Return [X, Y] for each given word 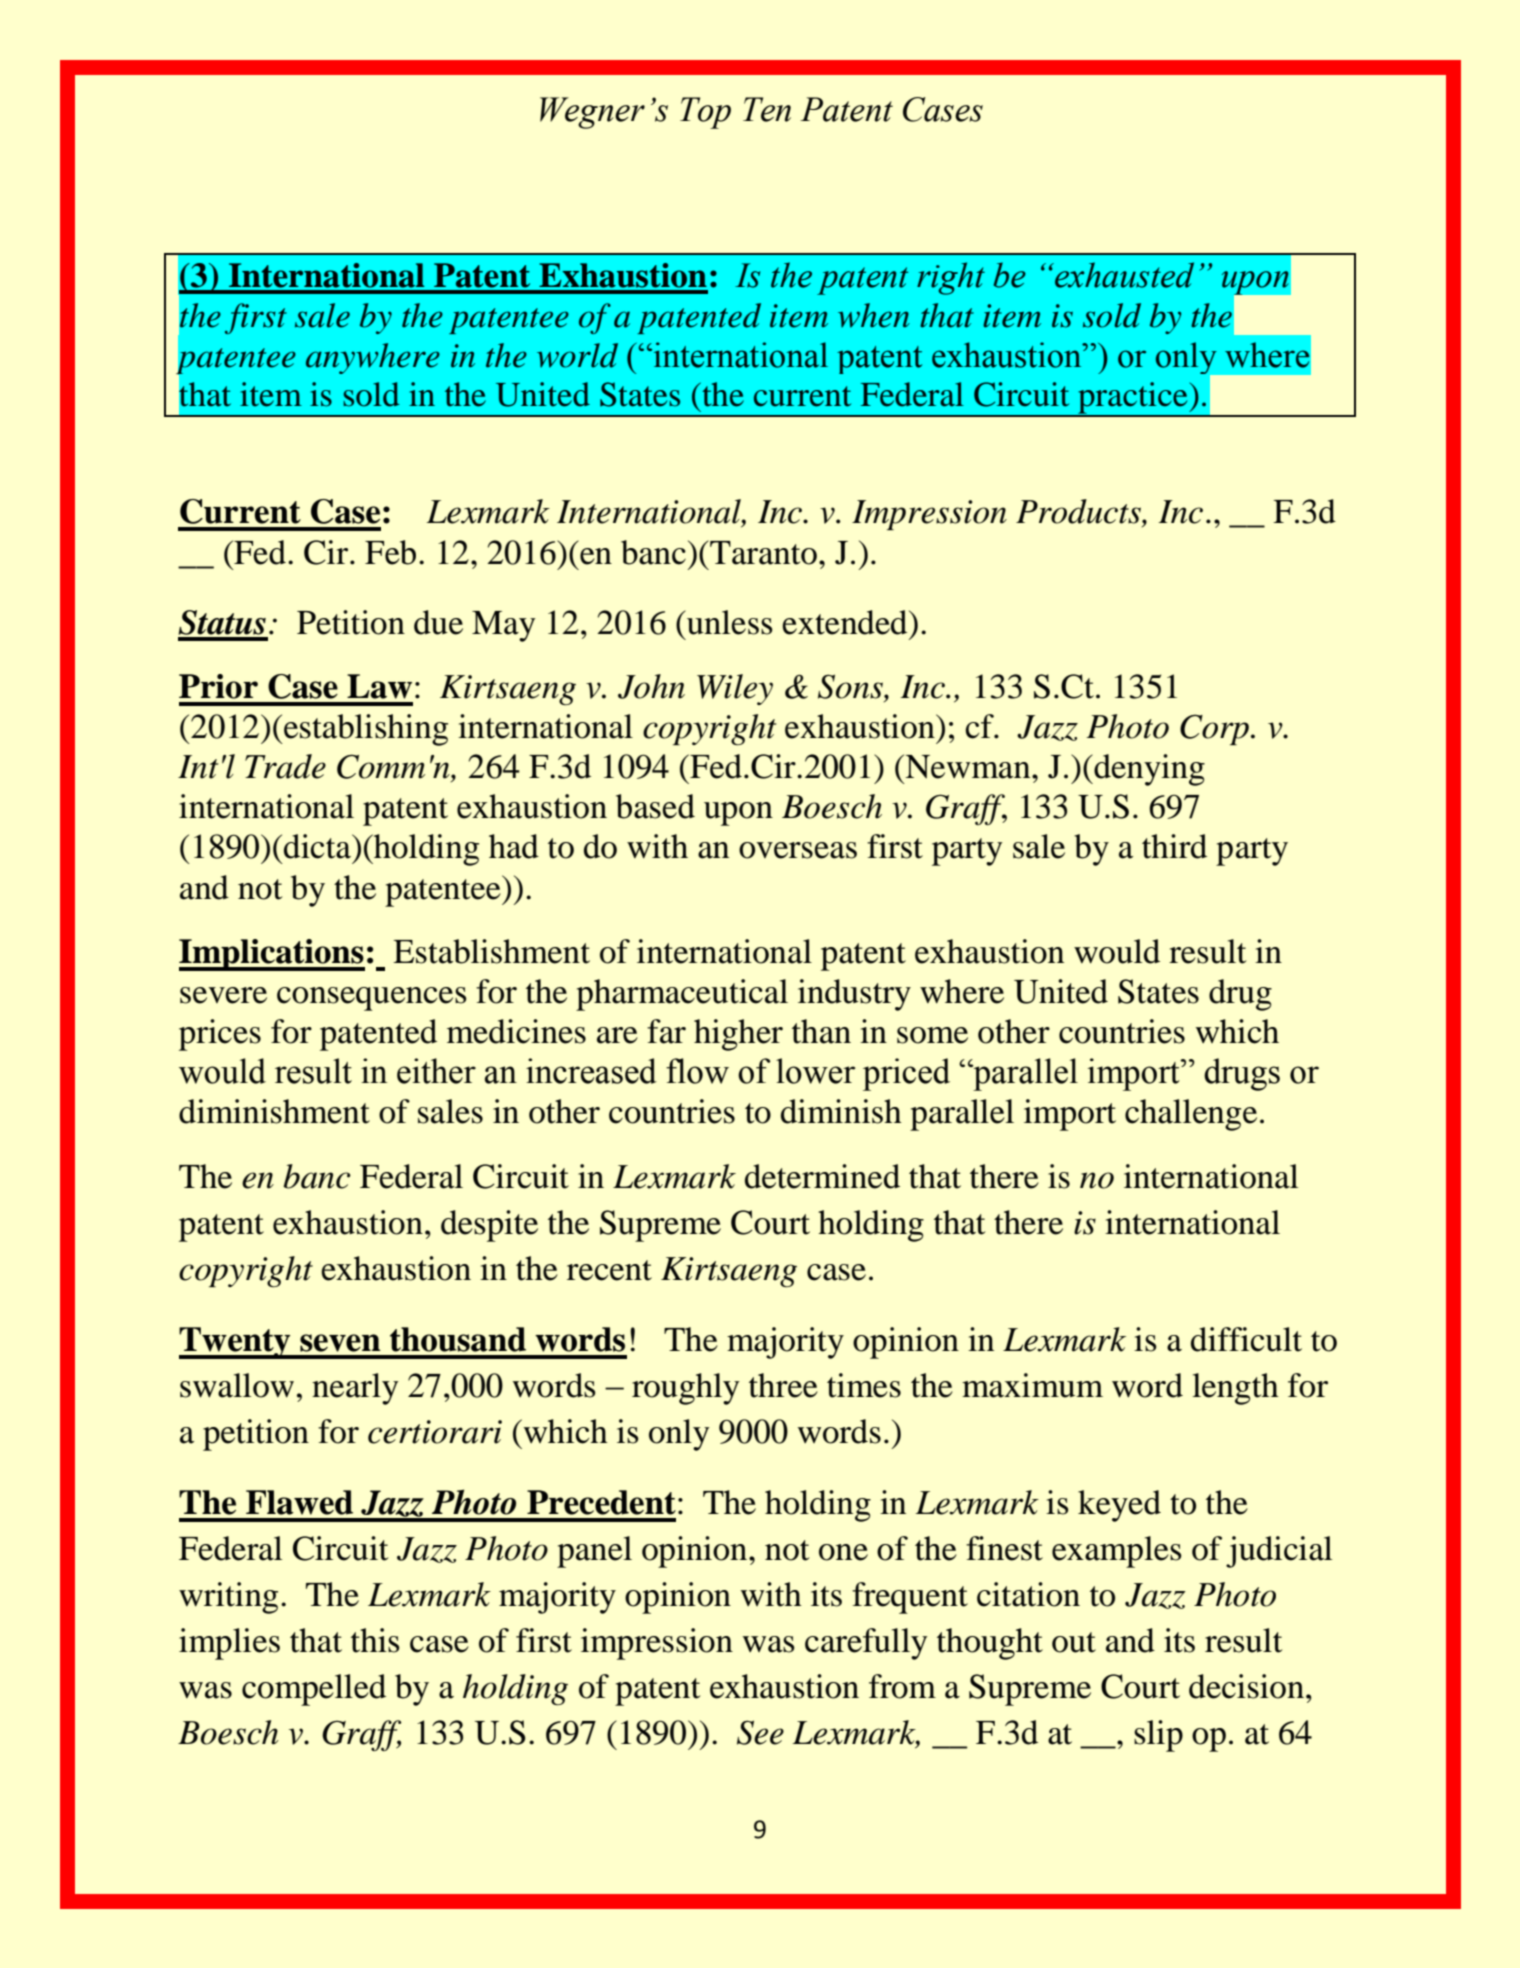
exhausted [1123, 275]
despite [489, 1226]
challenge [1191, 1115]
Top [705, 113]
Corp [1214, 729]
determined [822, 1176]
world [577, 355]
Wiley [735, 689]
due [438, 622]
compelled [314, 1690]
